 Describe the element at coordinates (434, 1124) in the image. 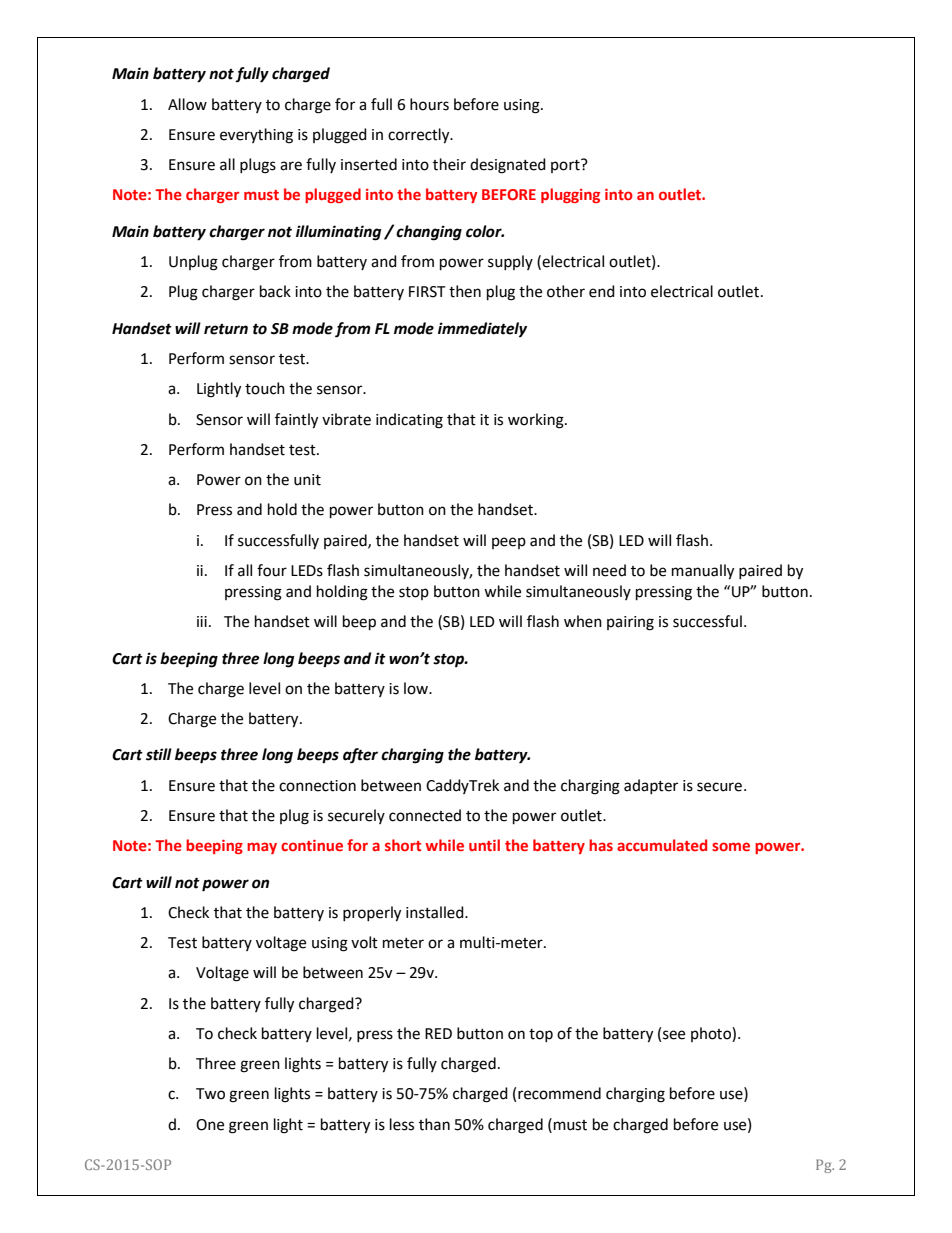

I see `than` at that location.
